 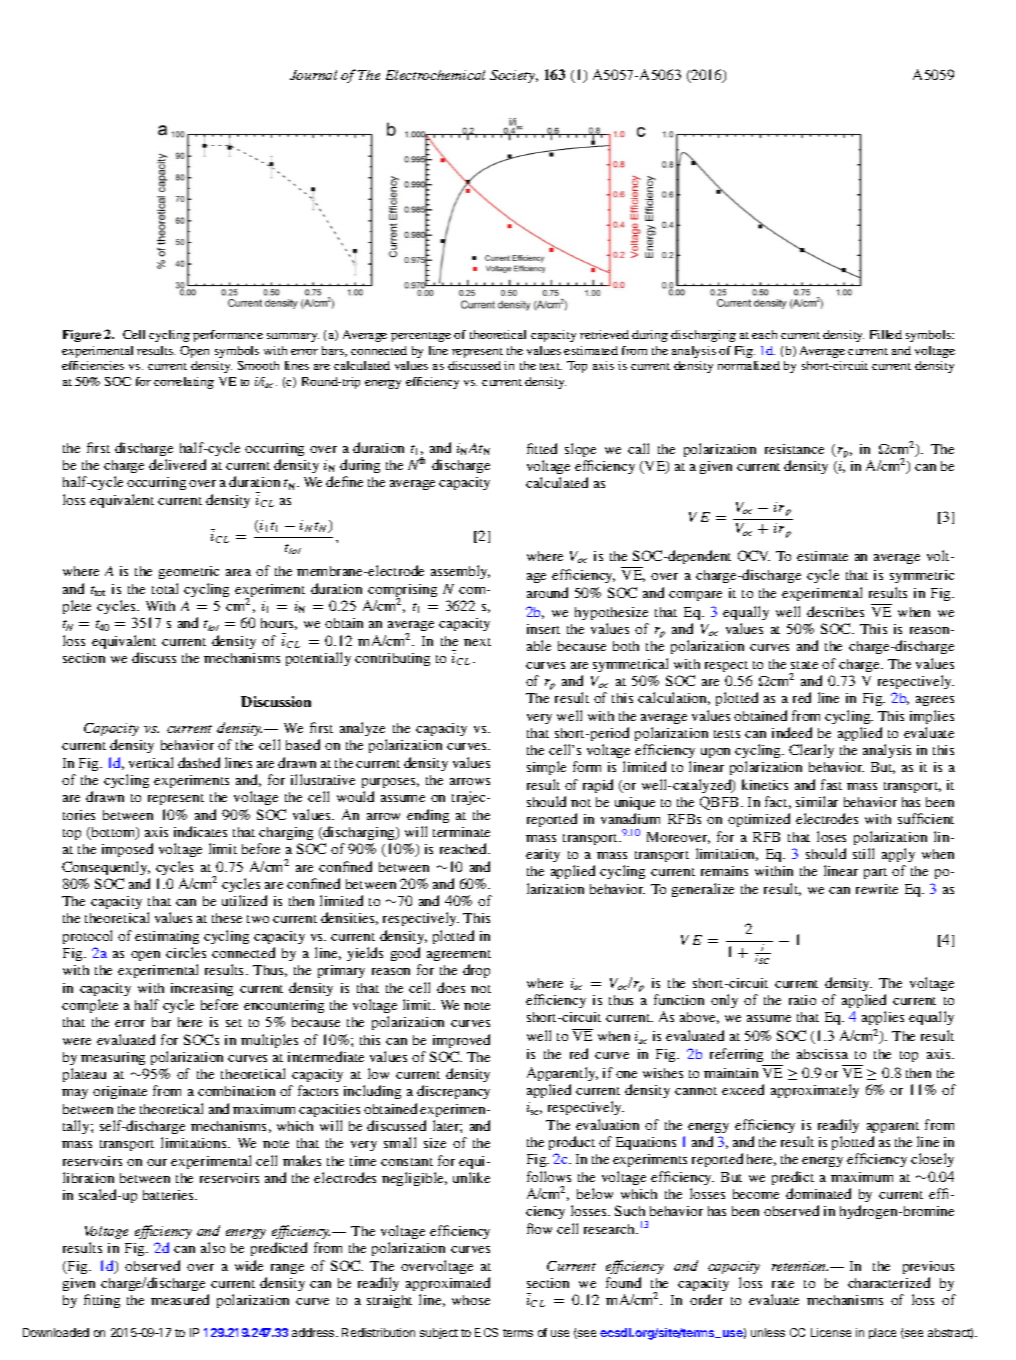 I want to click on Journal, so click(x=313, y=75).
